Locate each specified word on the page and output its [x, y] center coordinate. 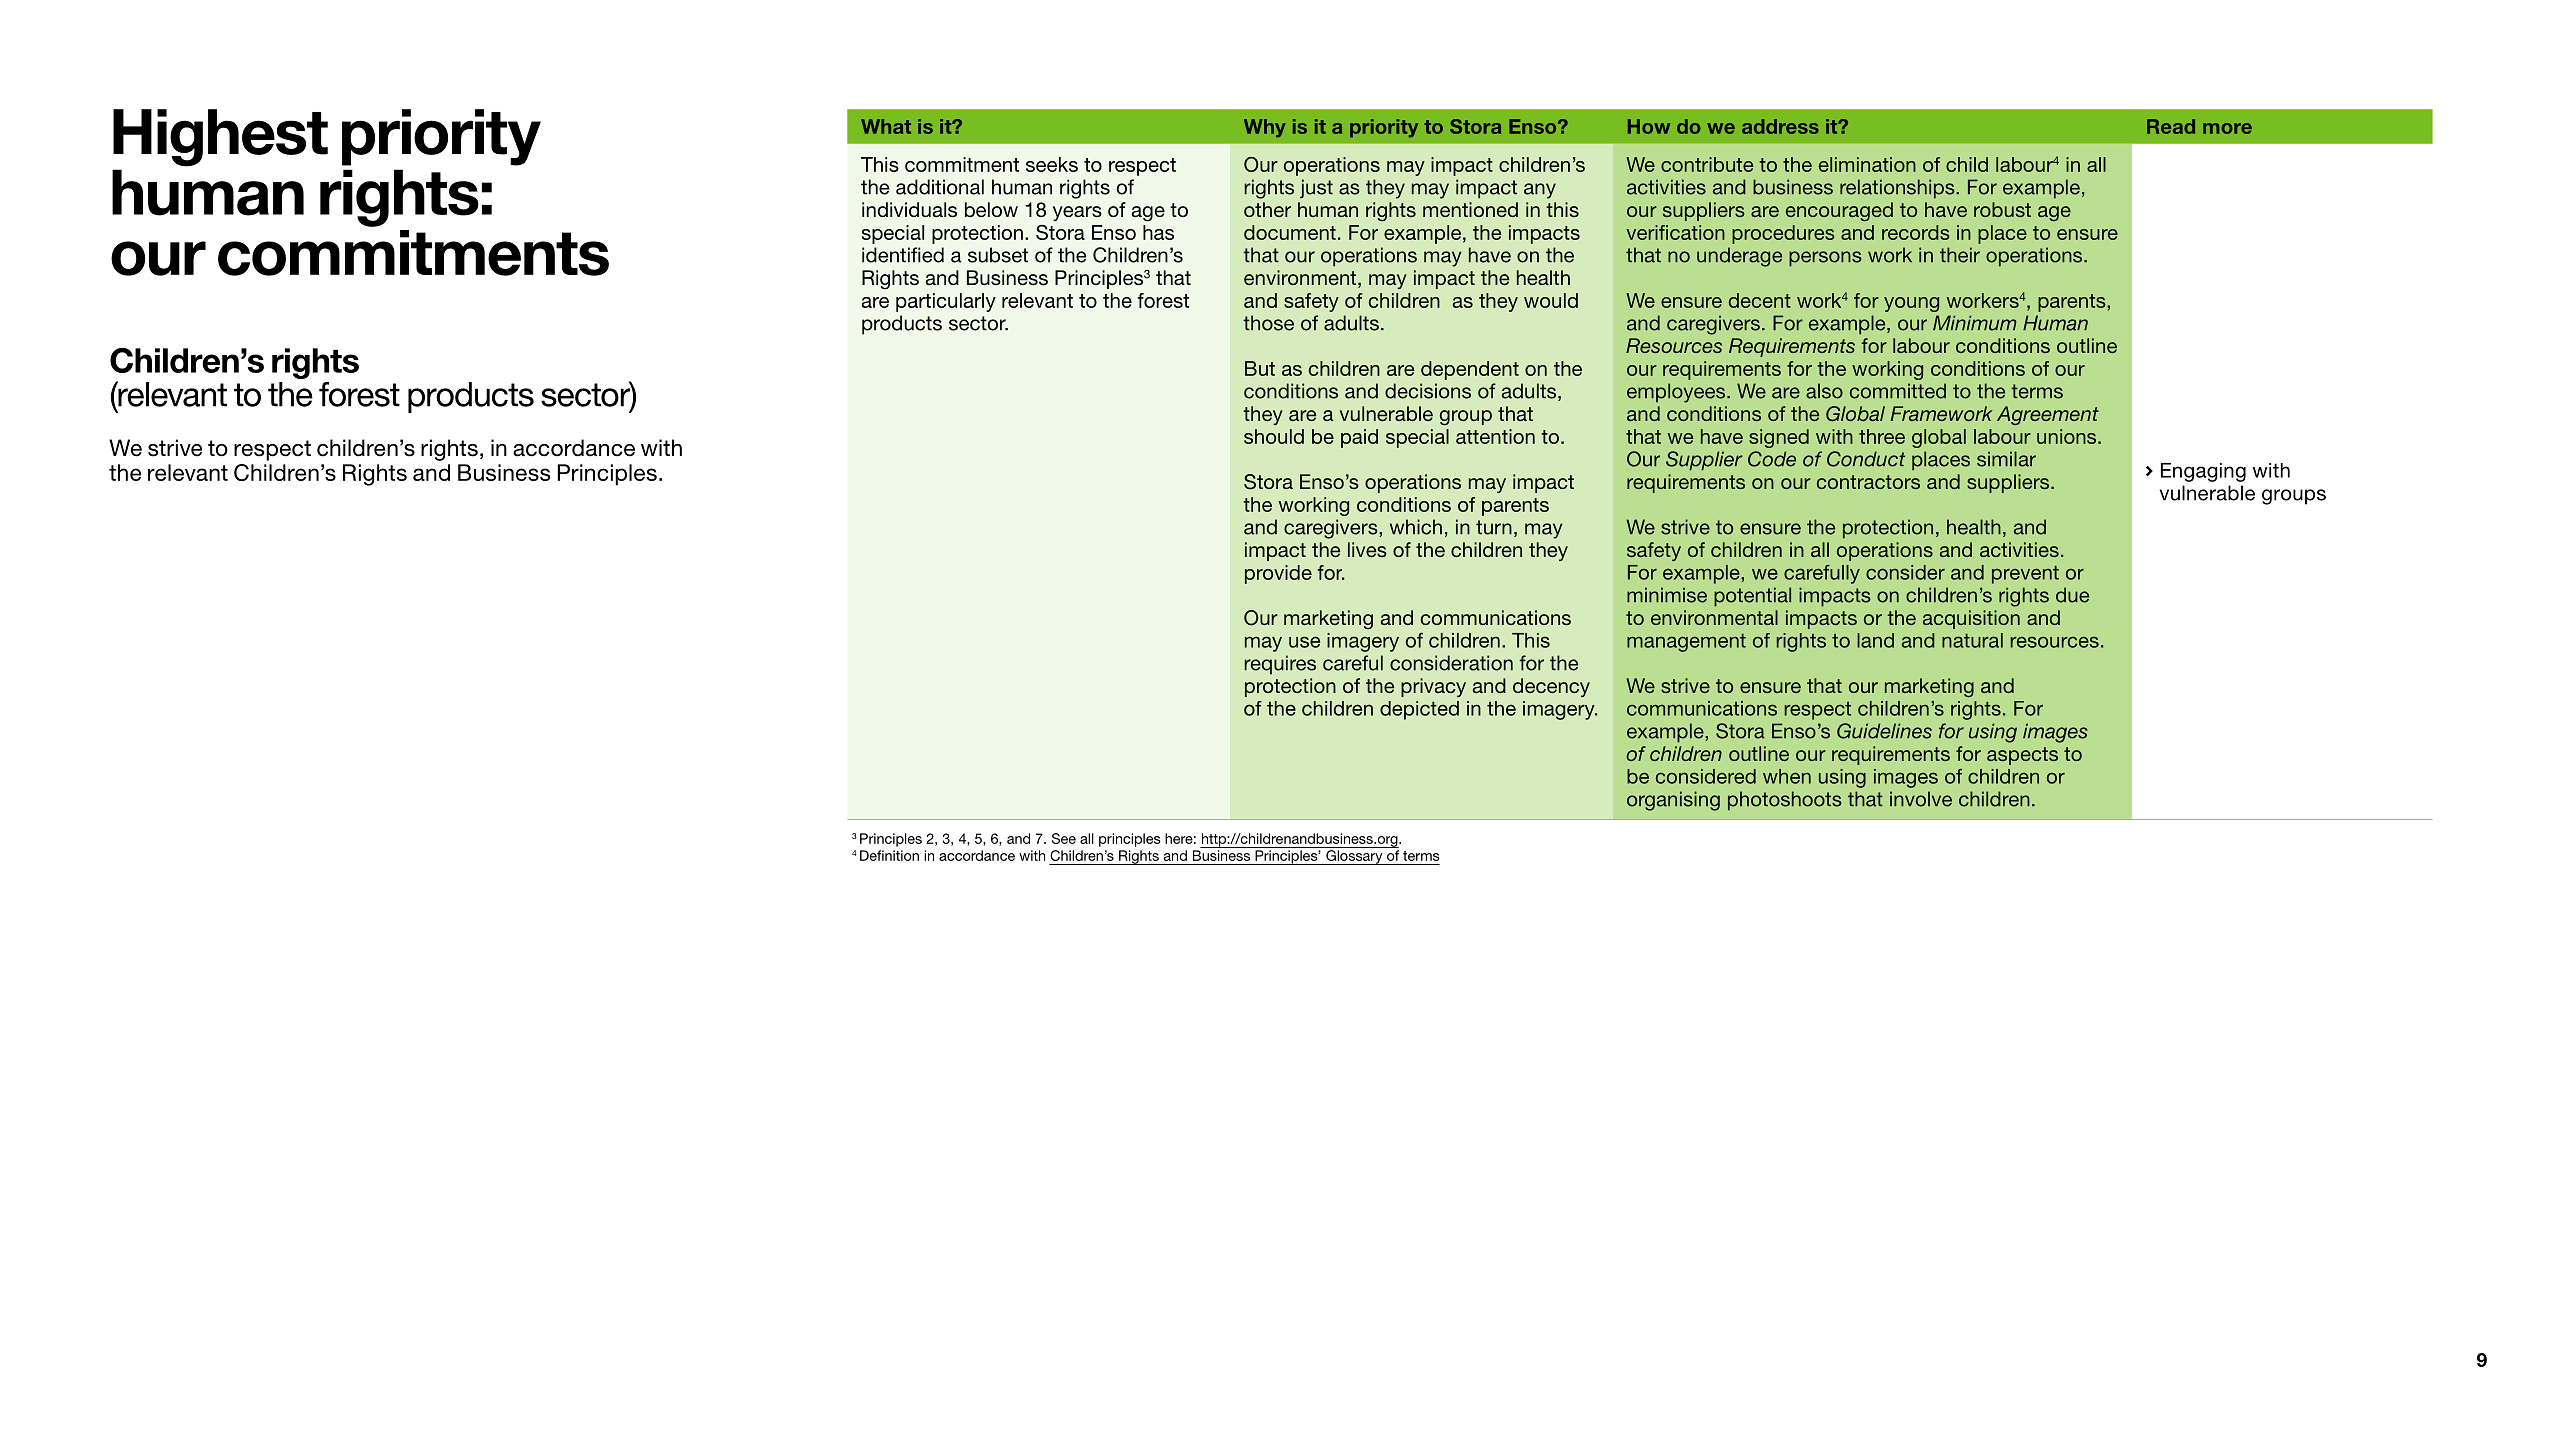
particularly [946, 302]
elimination [1867, 164]
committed [1898, 391]
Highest [220, 138]
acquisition [1971, 619]
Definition [889, 855]
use [1304, 642]
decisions [1428, 391]
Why [1265, 128]
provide [1278, 574]
